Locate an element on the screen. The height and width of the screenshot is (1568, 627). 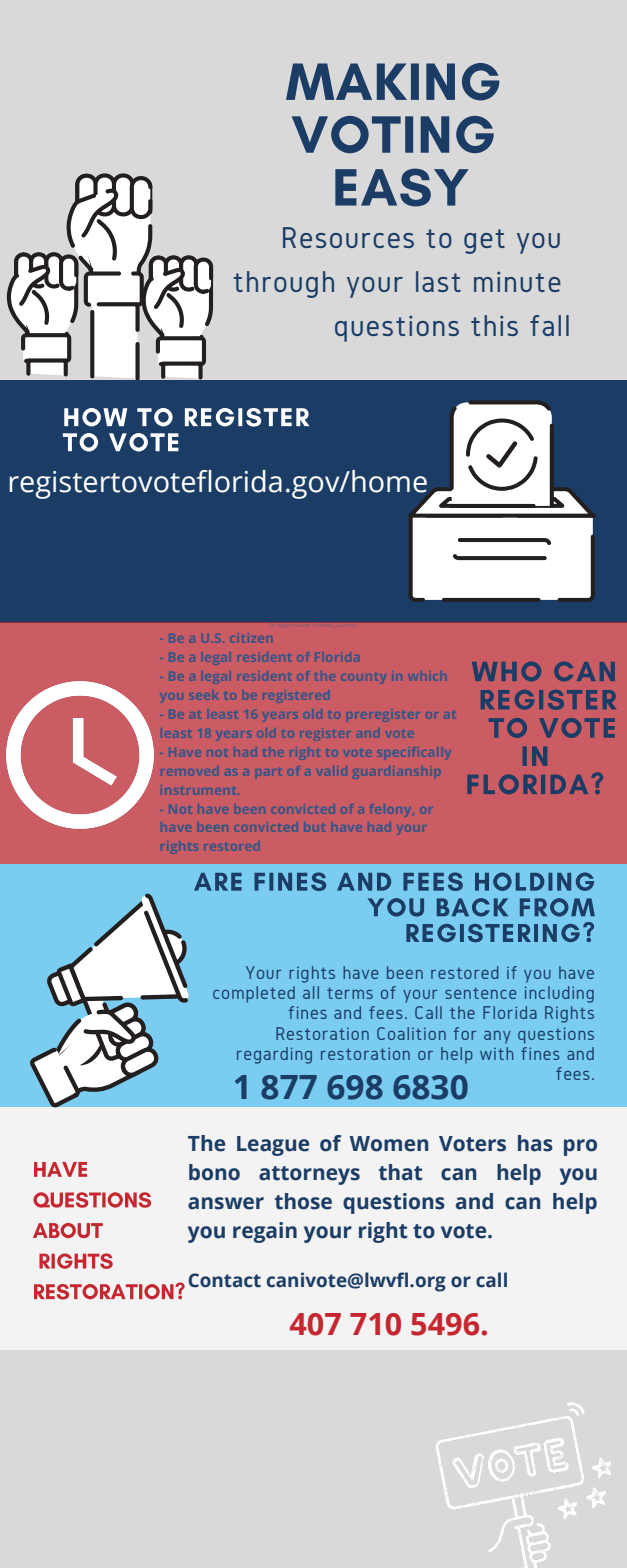
VOTING is located at coordinates (393, 134).
